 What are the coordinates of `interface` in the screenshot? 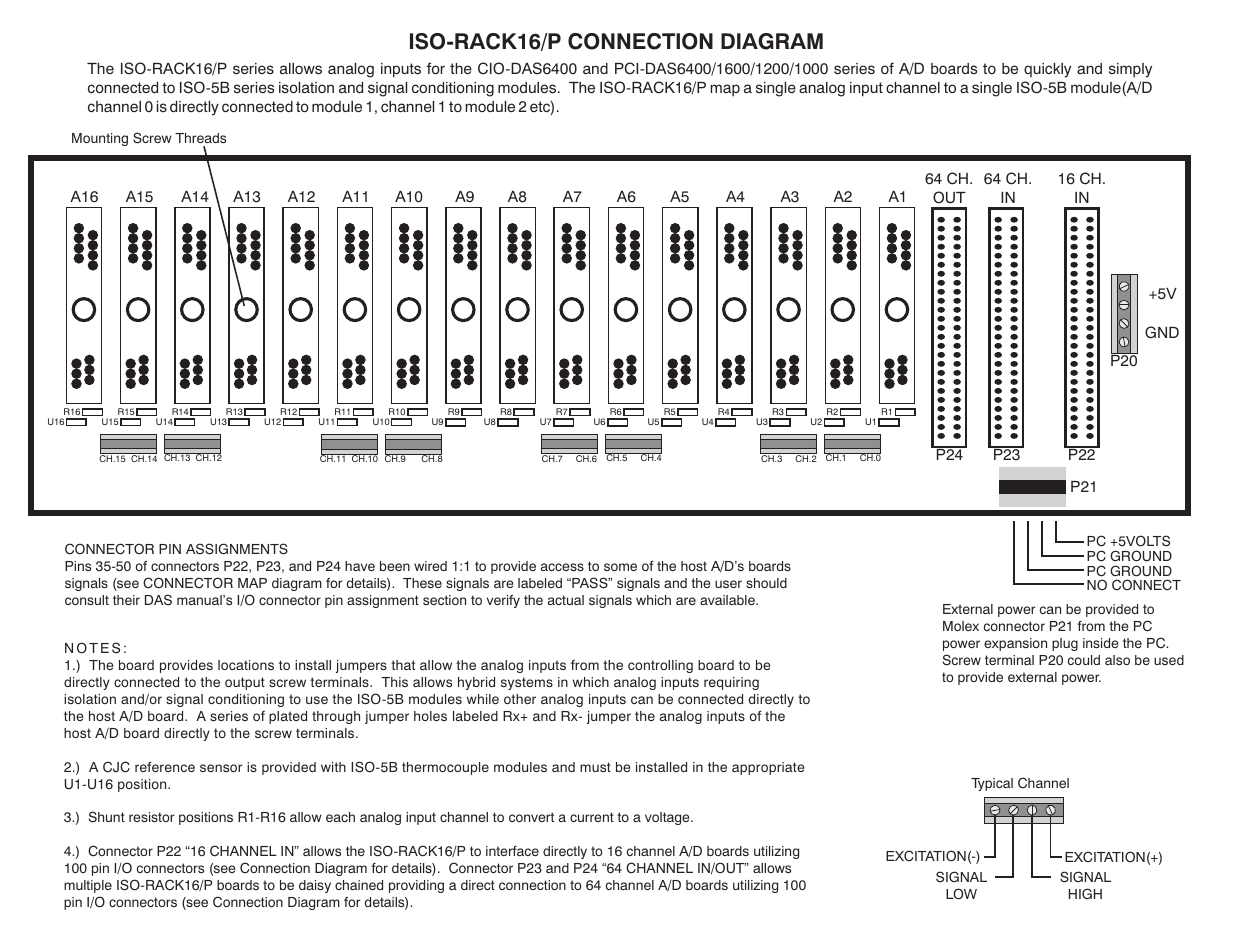 It's located at (512, 851).
